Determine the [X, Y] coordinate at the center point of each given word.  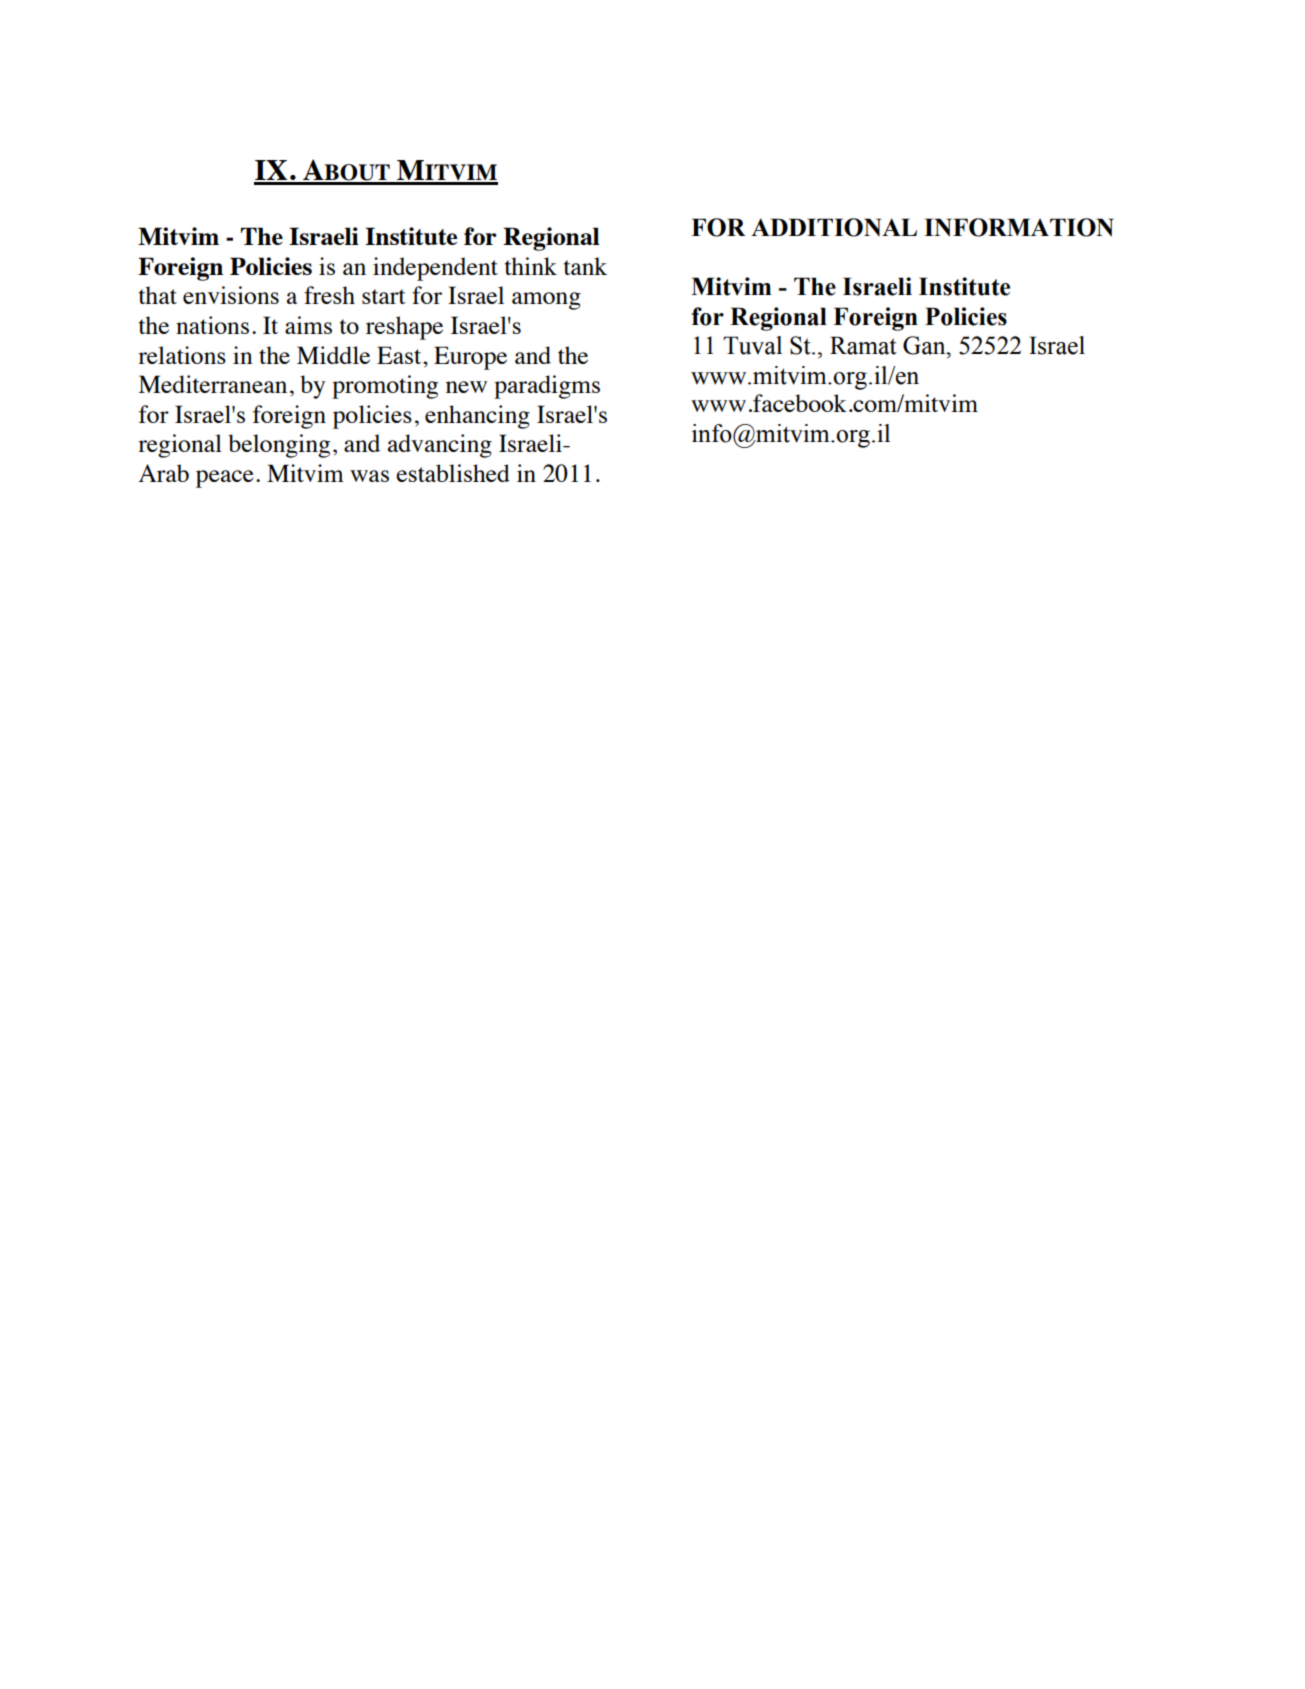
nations [212, 325]
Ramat [863, 345]
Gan [925, 345]
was [369, 476]
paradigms [547, 387]
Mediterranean [212, 384]
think [531, 266]
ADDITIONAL [834, 227]
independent [435, 269]
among [546, 301]
